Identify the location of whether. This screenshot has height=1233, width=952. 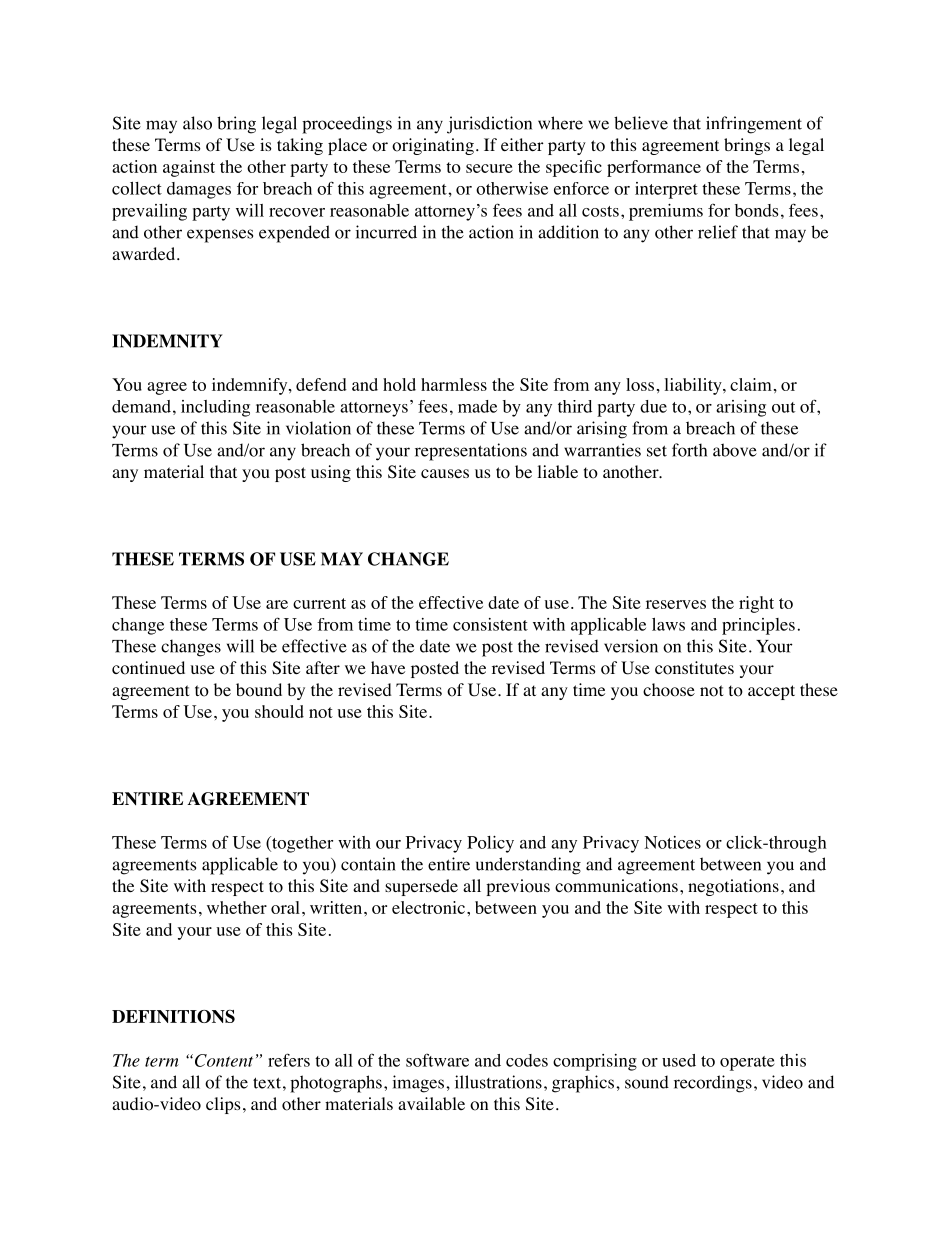
(237, 907).
